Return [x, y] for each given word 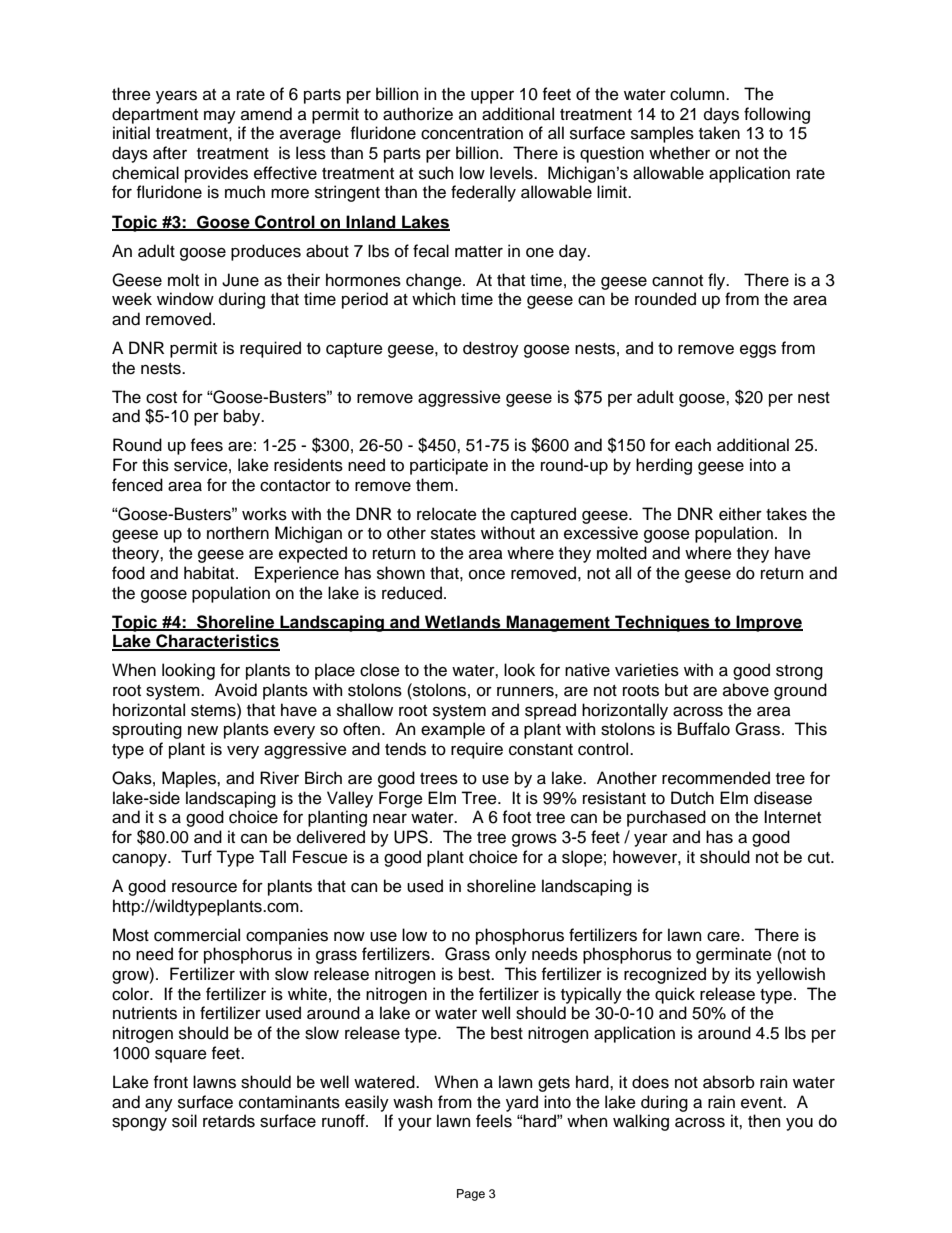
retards [229, 1121]
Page [471, 1195]
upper [492, 97]
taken [719, 133]
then [764, 1121]
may [220, 117]
